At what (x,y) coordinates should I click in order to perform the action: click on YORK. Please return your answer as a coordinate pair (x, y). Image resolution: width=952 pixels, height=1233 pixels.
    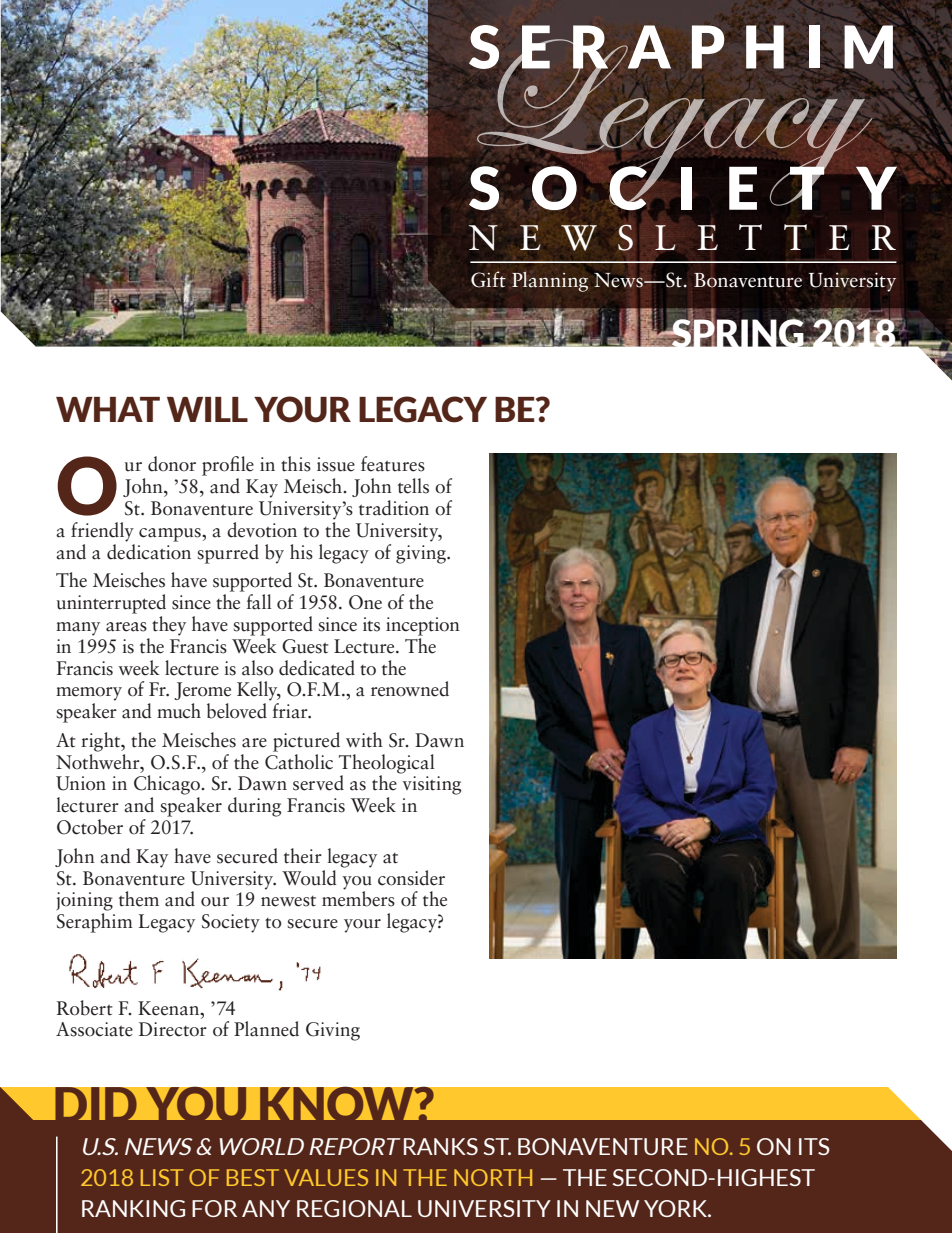
    Looking at the image, I should click on (677, 1208).
